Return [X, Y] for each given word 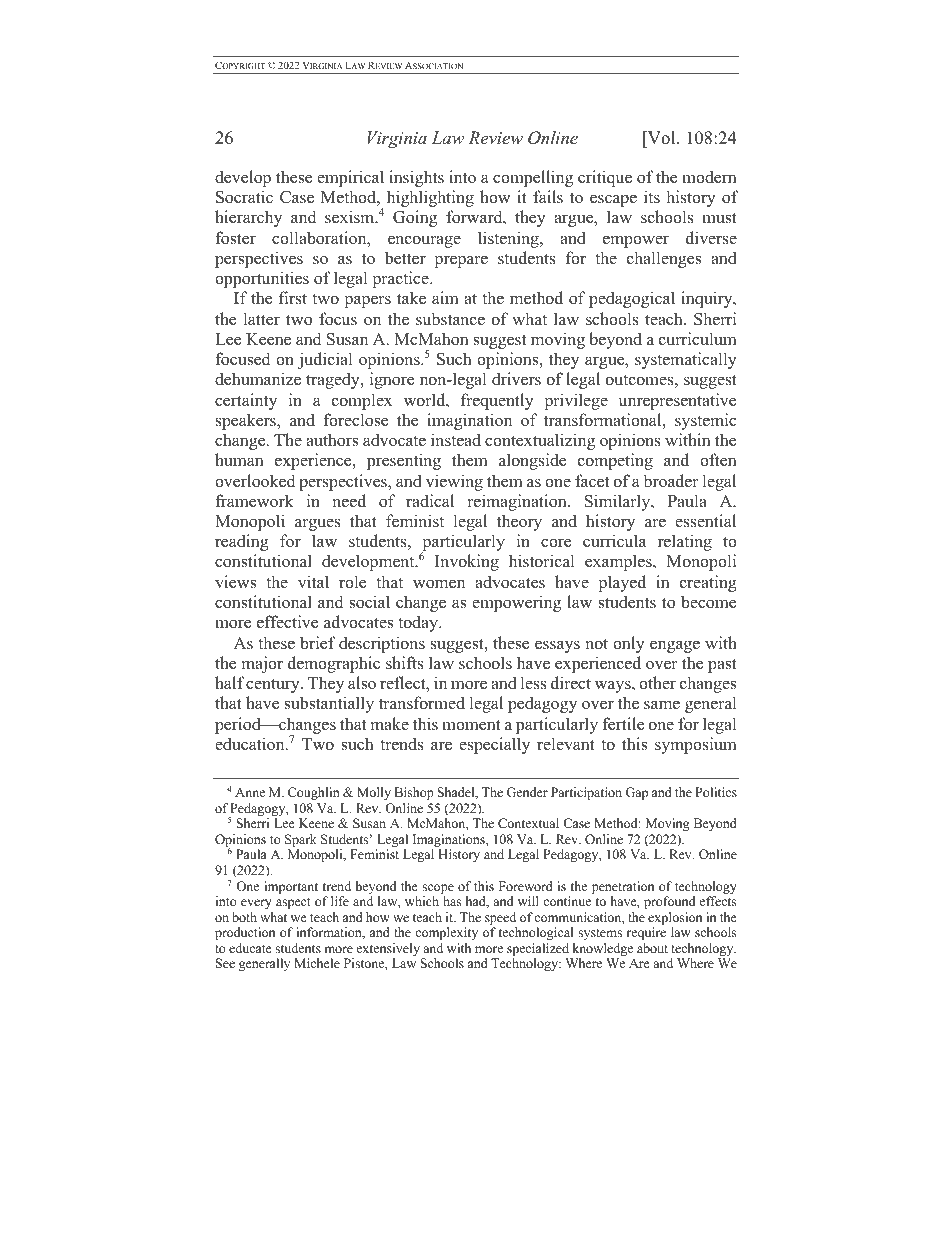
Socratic [244, 197]
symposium [696, 745]
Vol [661, 139]
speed [501, 920]
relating [685, 542]
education [251, 744]
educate [250, 948]
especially [494, 745]
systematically [686, 360]
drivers [516, 379]
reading [242, 542]
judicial [325, 360]
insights [416, 178]
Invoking [467, 562]
